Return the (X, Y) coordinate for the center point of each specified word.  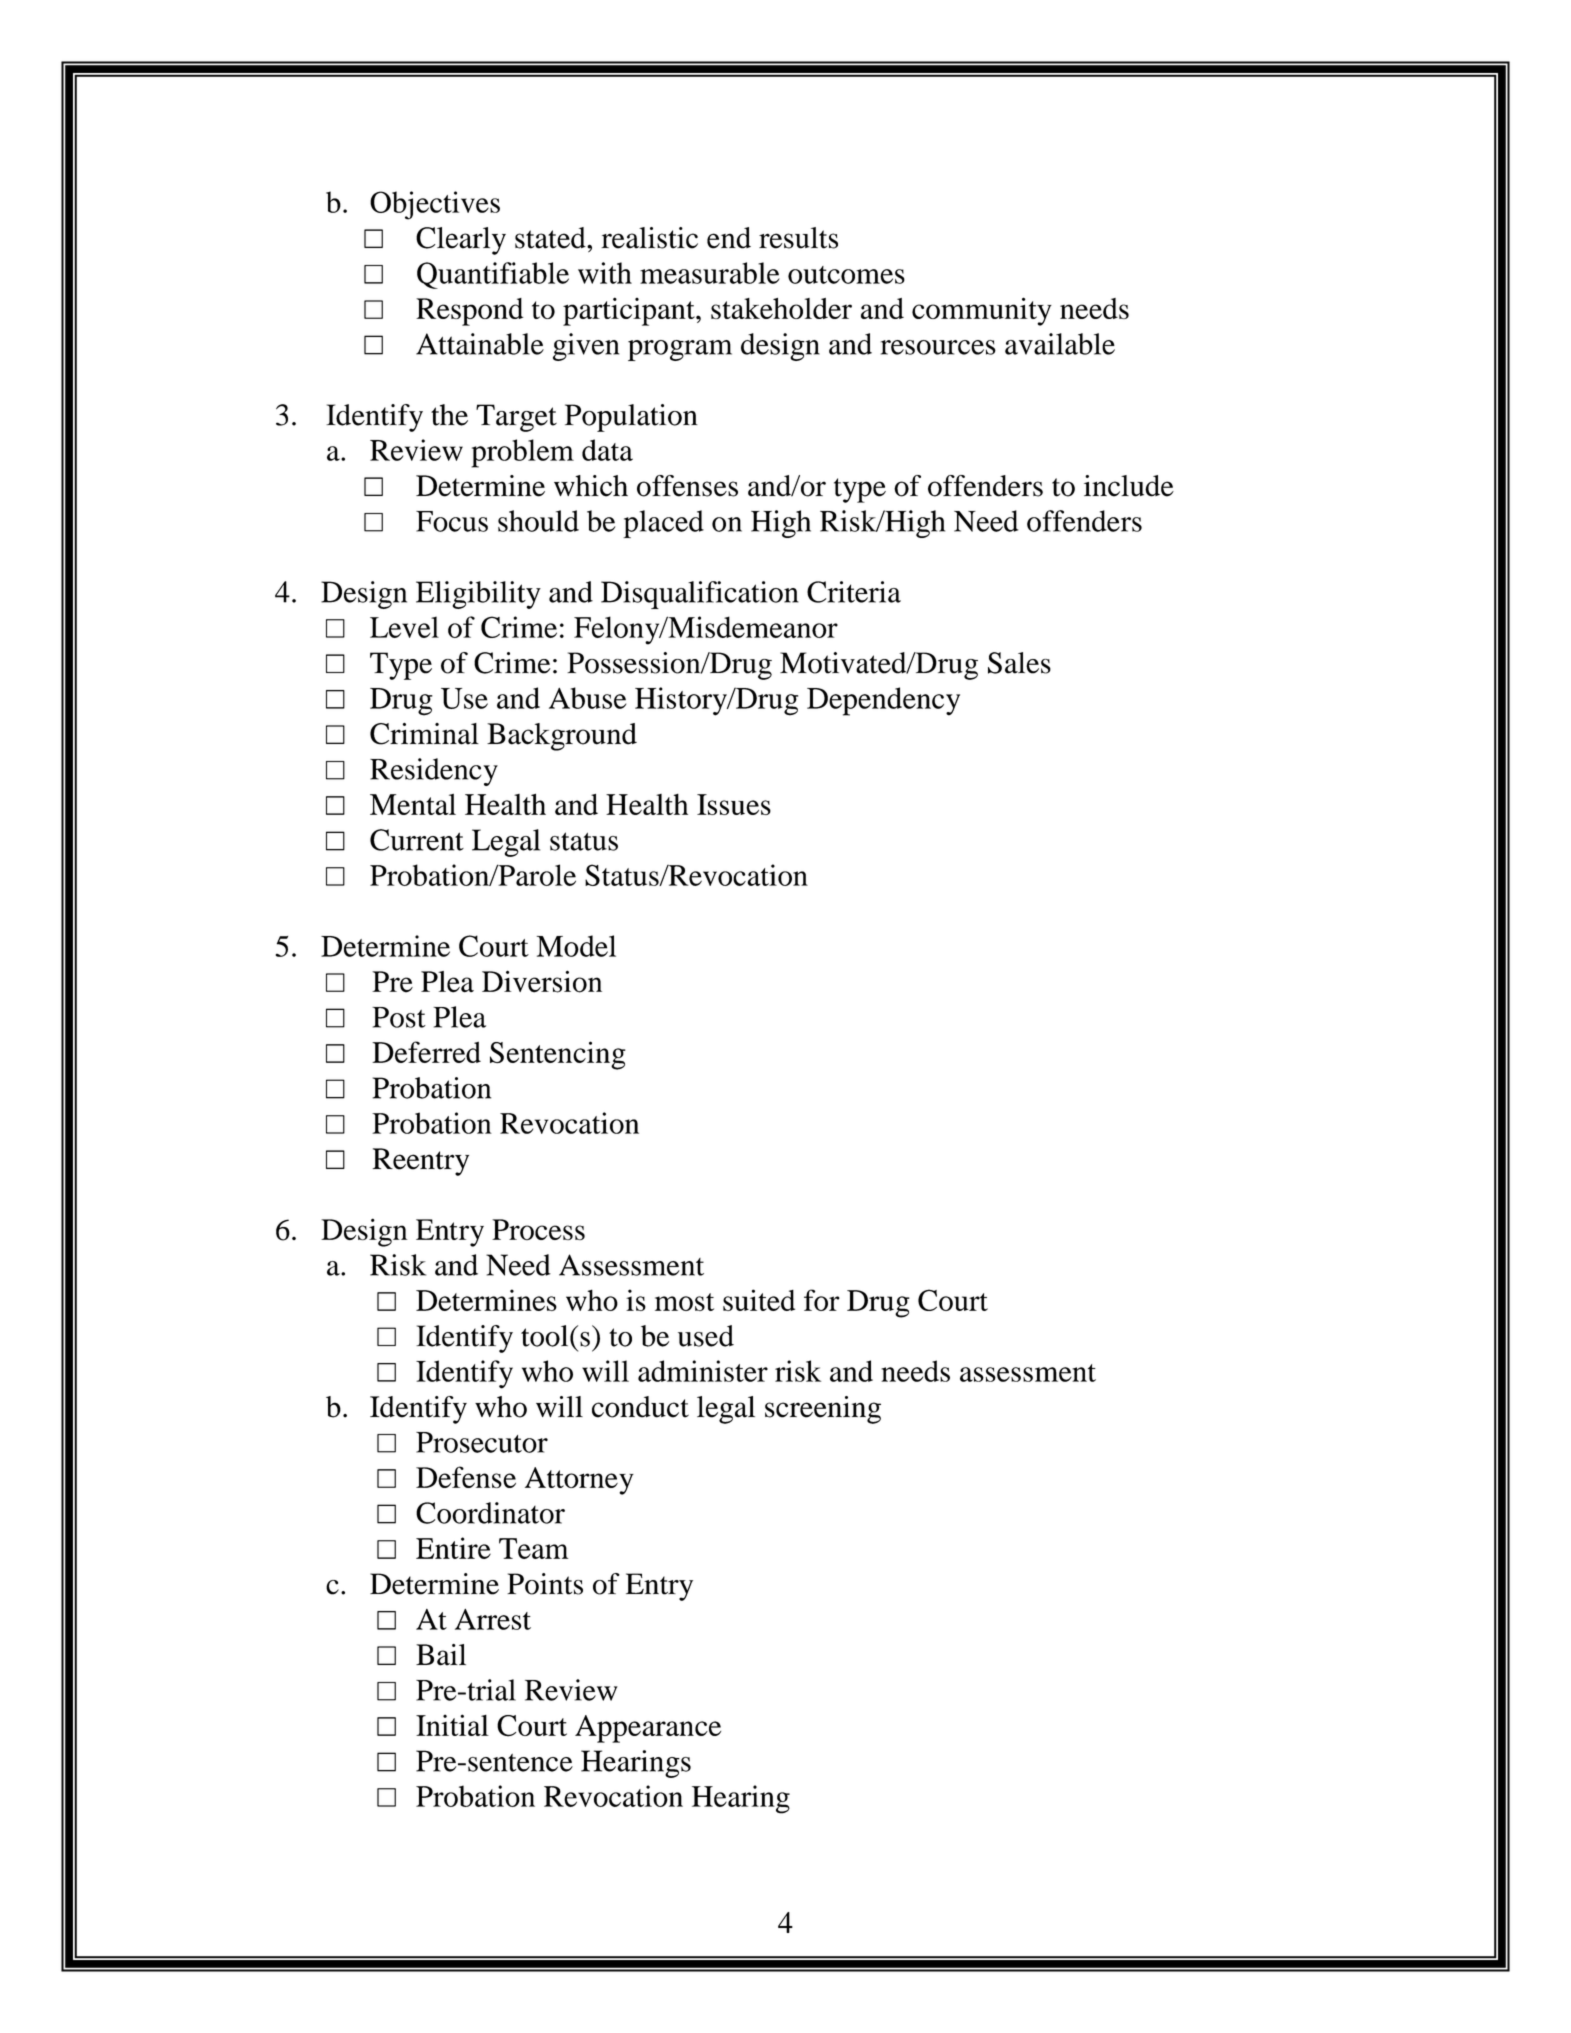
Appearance (648, 1729)
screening (823, 1410)
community (982, 311)
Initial (452, 1725)
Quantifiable (493, 275)
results (798, 238)
